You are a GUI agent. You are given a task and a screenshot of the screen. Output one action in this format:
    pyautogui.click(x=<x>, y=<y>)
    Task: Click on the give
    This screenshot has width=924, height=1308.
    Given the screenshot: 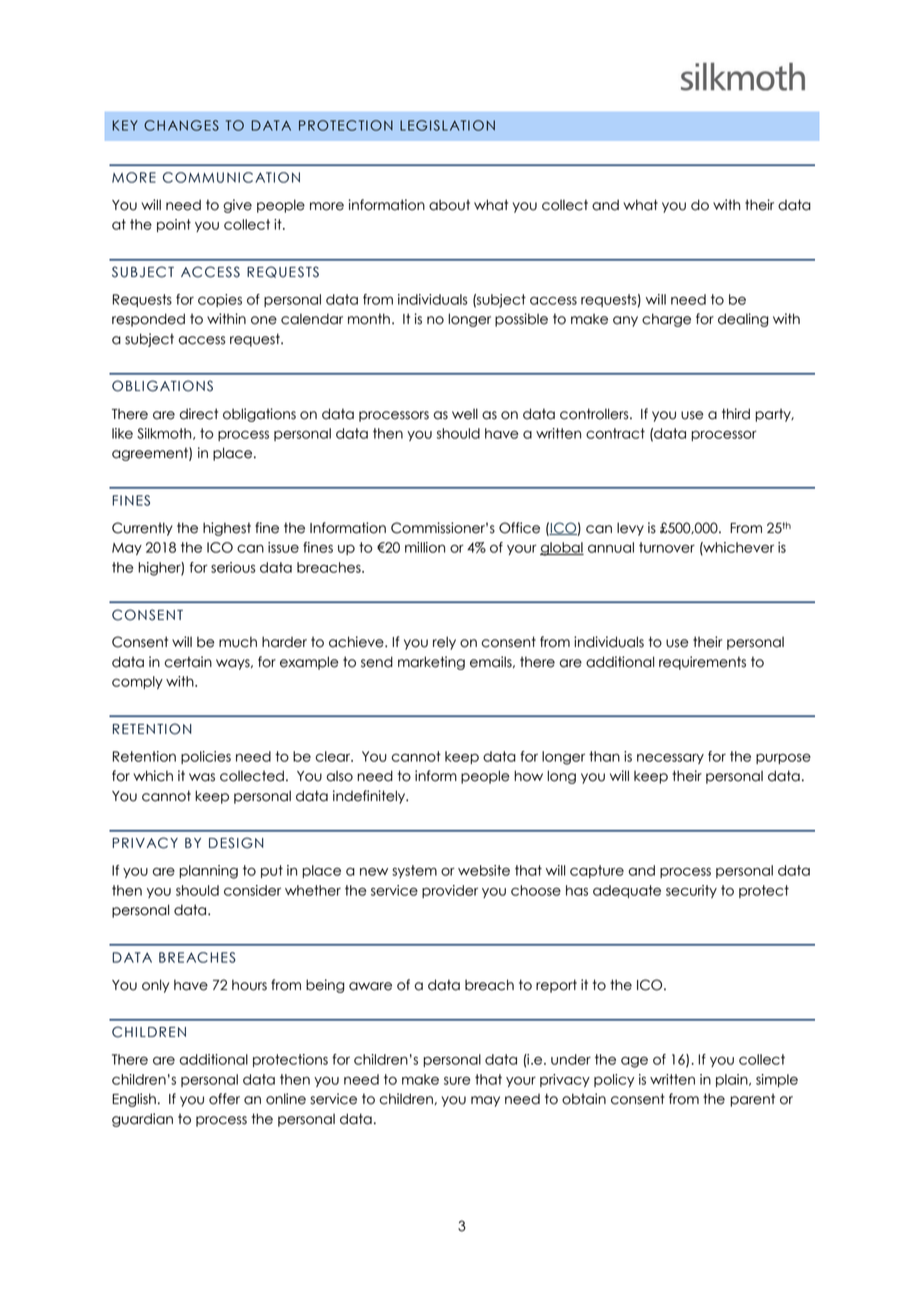 What is the action you would take?
    pyautogui.click(x=237, y=206)
